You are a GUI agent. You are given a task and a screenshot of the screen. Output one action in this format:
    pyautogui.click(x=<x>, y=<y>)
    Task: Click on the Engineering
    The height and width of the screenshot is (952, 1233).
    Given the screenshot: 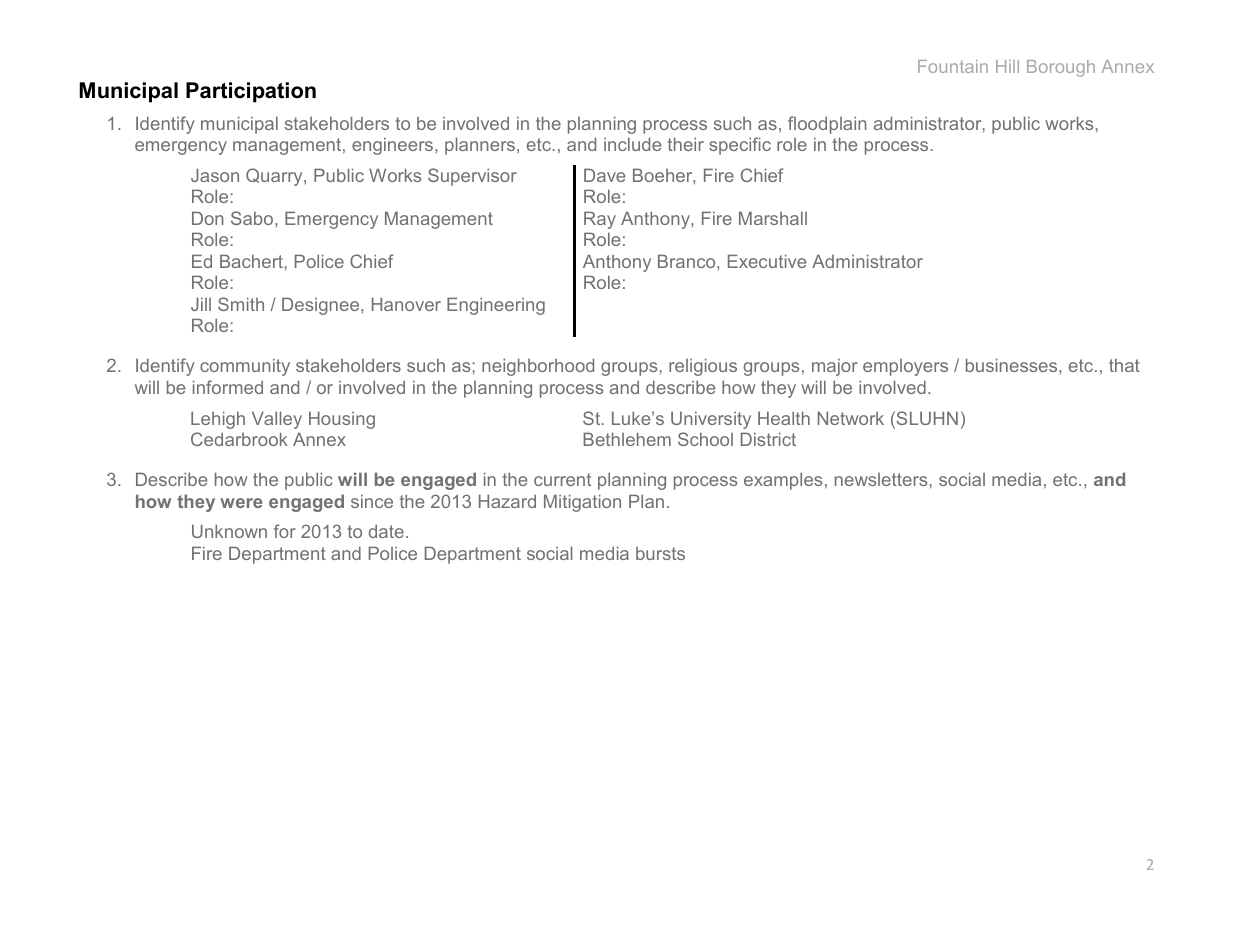 What is the action you would take?
    pyautogui.click(x=496, y=306)
